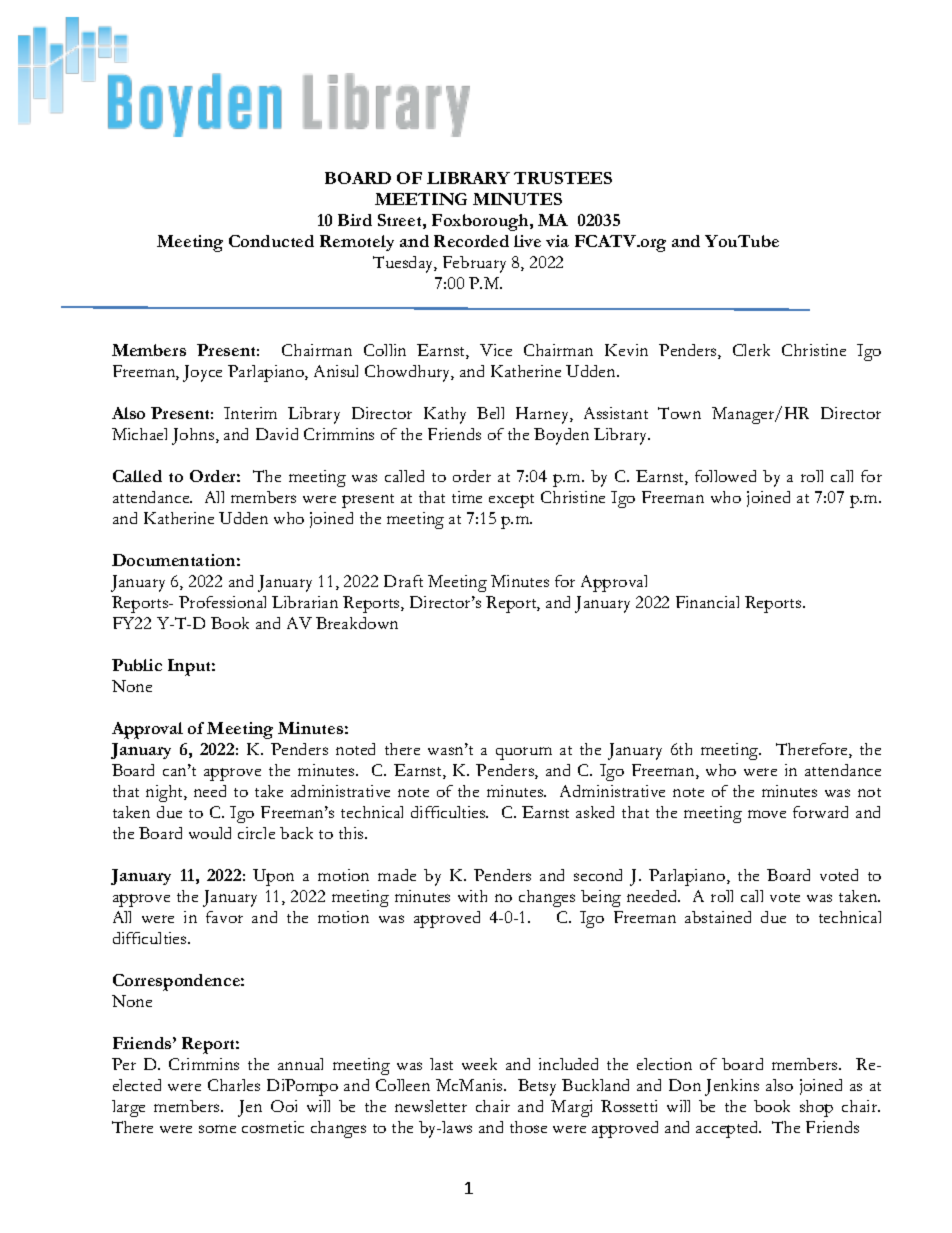 The image size is (952, 1233). I want to click on Charles, so click(234, 1085).
